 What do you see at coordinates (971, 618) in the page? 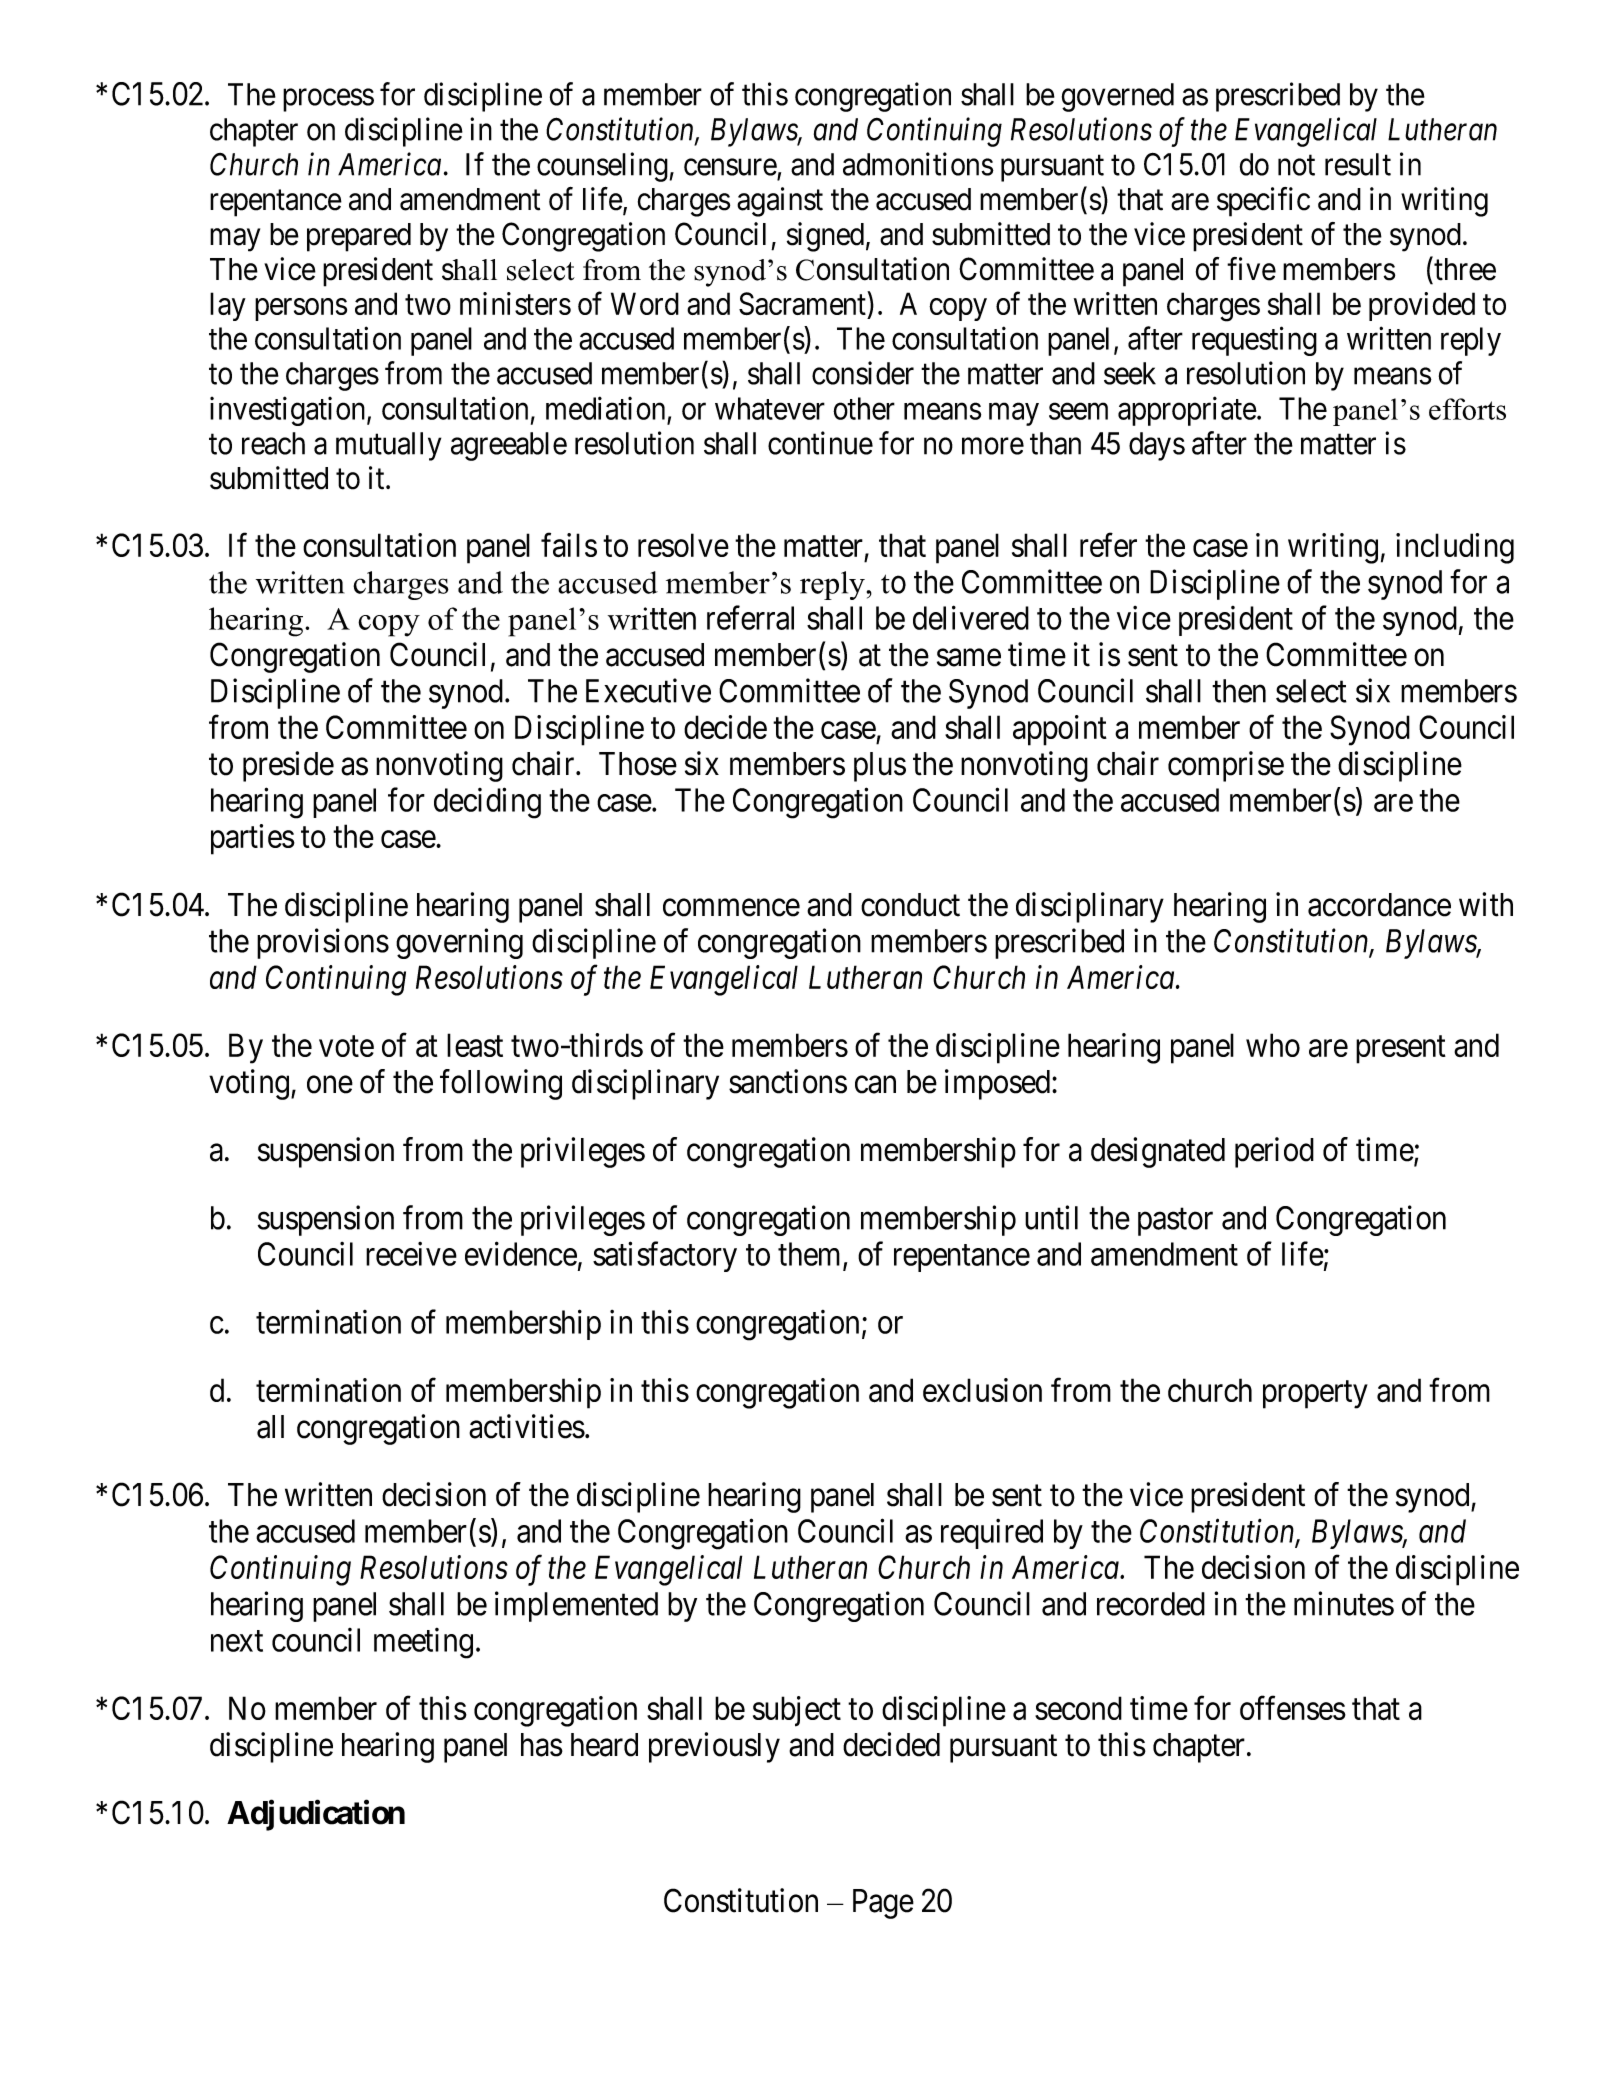
I see `delivered` at bounding box center [971, 618].
